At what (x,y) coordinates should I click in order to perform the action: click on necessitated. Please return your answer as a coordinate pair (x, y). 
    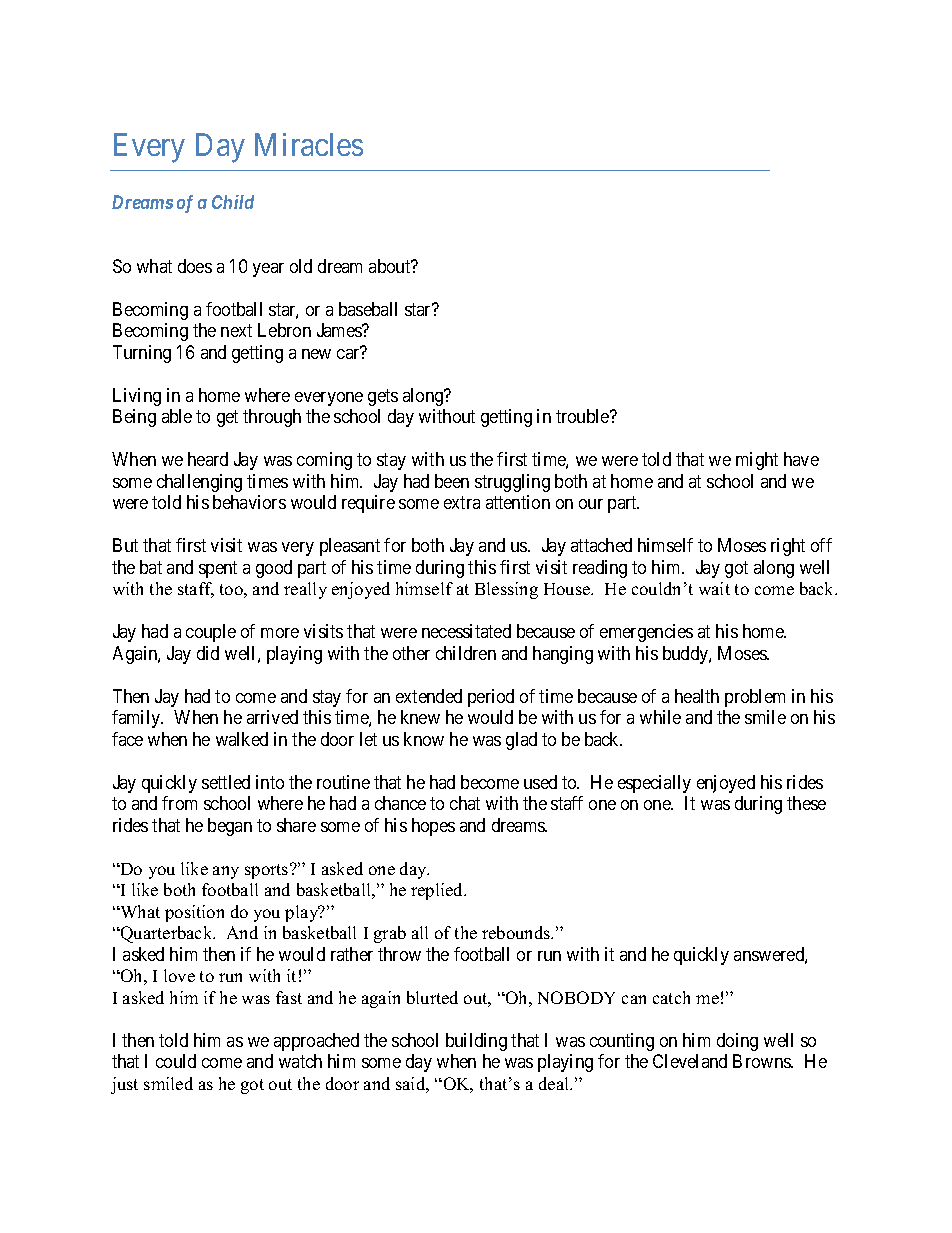
    Looking at the image, I should click on (466, 631).
